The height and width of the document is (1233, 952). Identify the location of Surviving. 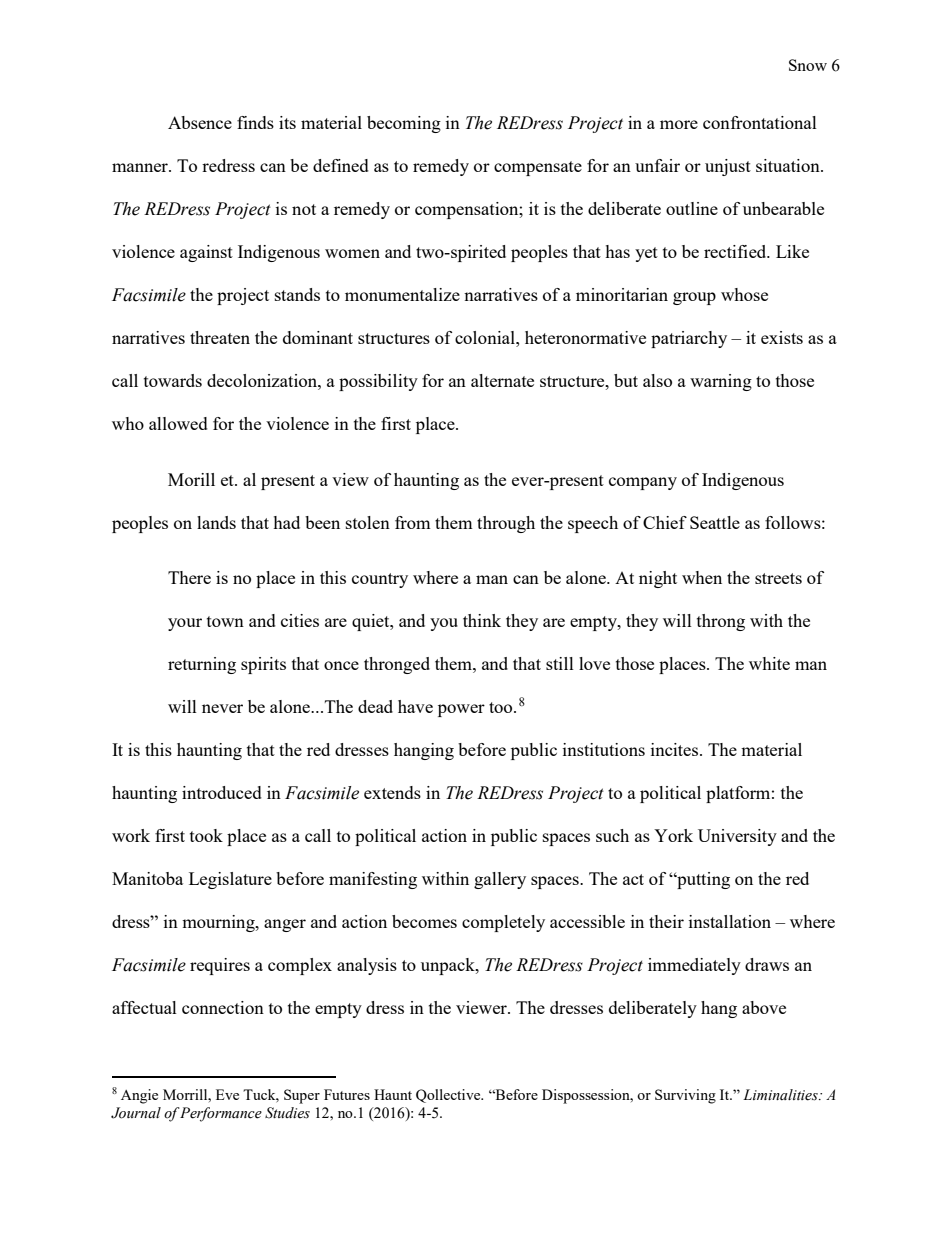
(685, 1096).
